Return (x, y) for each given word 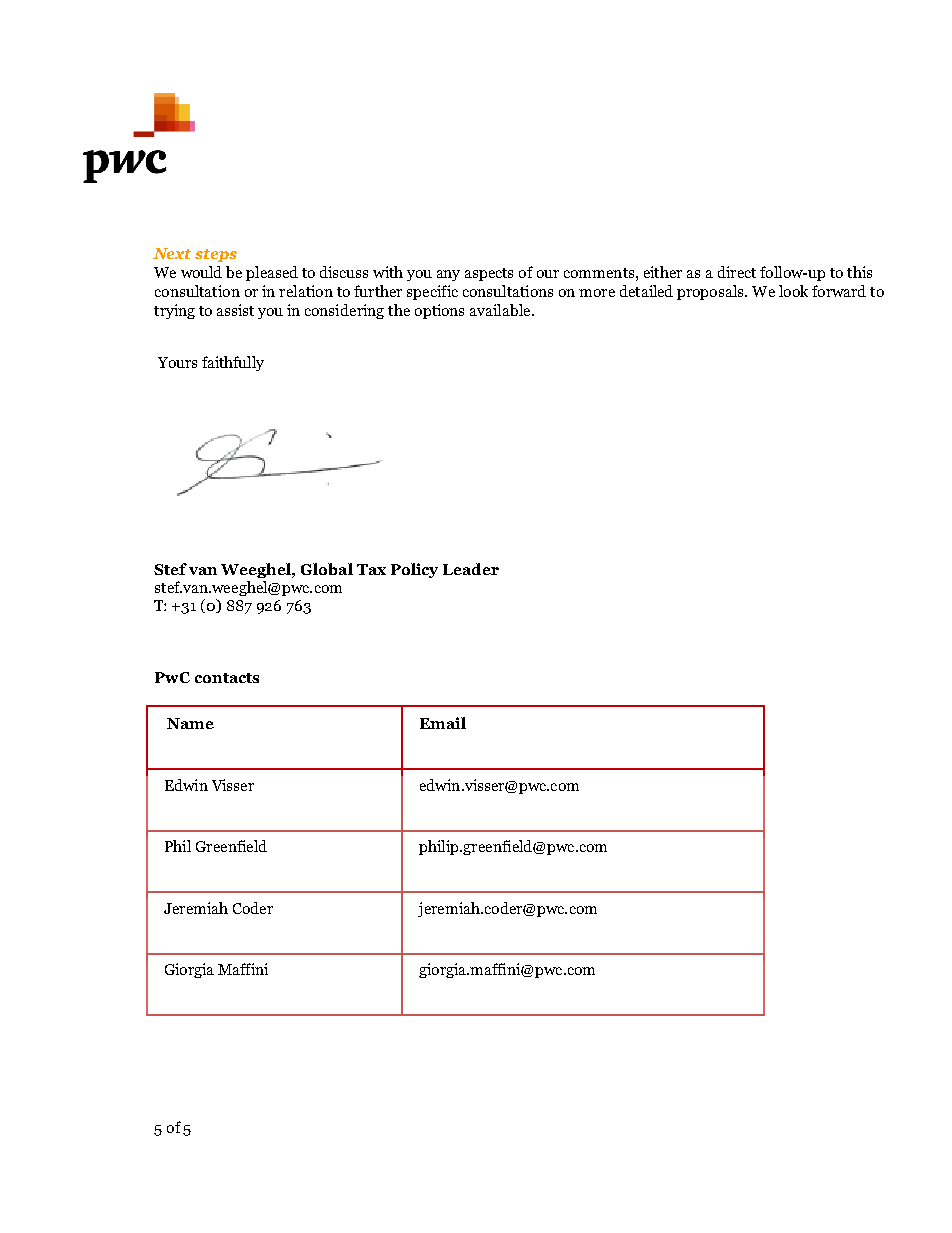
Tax (371, 569)
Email (443, 723)
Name (190, 723)
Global (327, 569)
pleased (272, 273)
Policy (414, 570)
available (501, 310)
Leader (471, 569)
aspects (489, 274)
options (439, 311)
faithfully (233, 363)
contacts (227, 678)
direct (737, 272)
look (793, 291)
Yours (177, 362)
